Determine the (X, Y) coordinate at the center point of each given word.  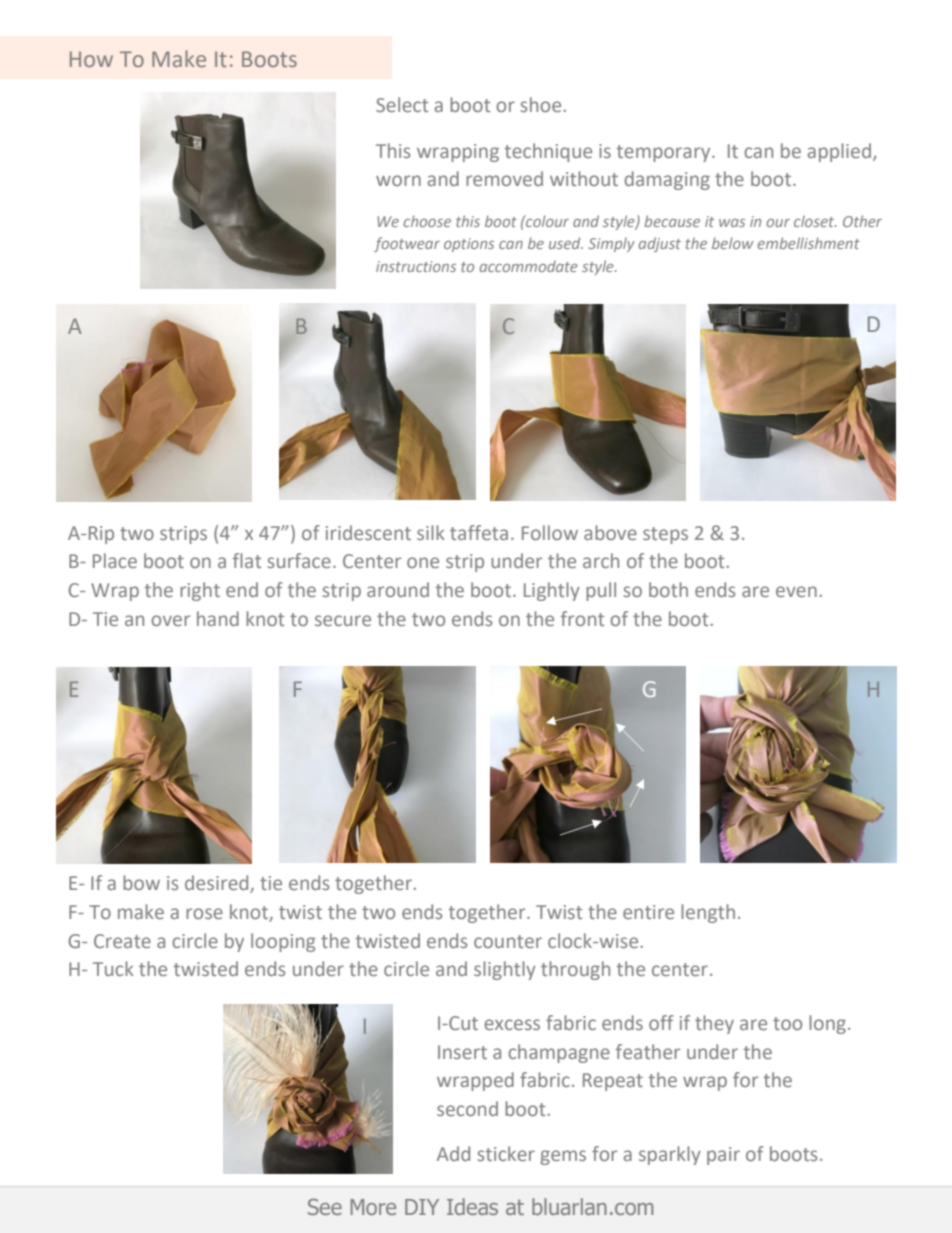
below (732, 243)
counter (508, 941)
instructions (416, 266)
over (170, 620)
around (398, 589)
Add (453, 1153)
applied (839, 152)
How (91, 59)
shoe (542, 104)
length (708, 913)
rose (204, 913)
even (796, 591)
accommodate (529, 266)
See (325, 1206)
